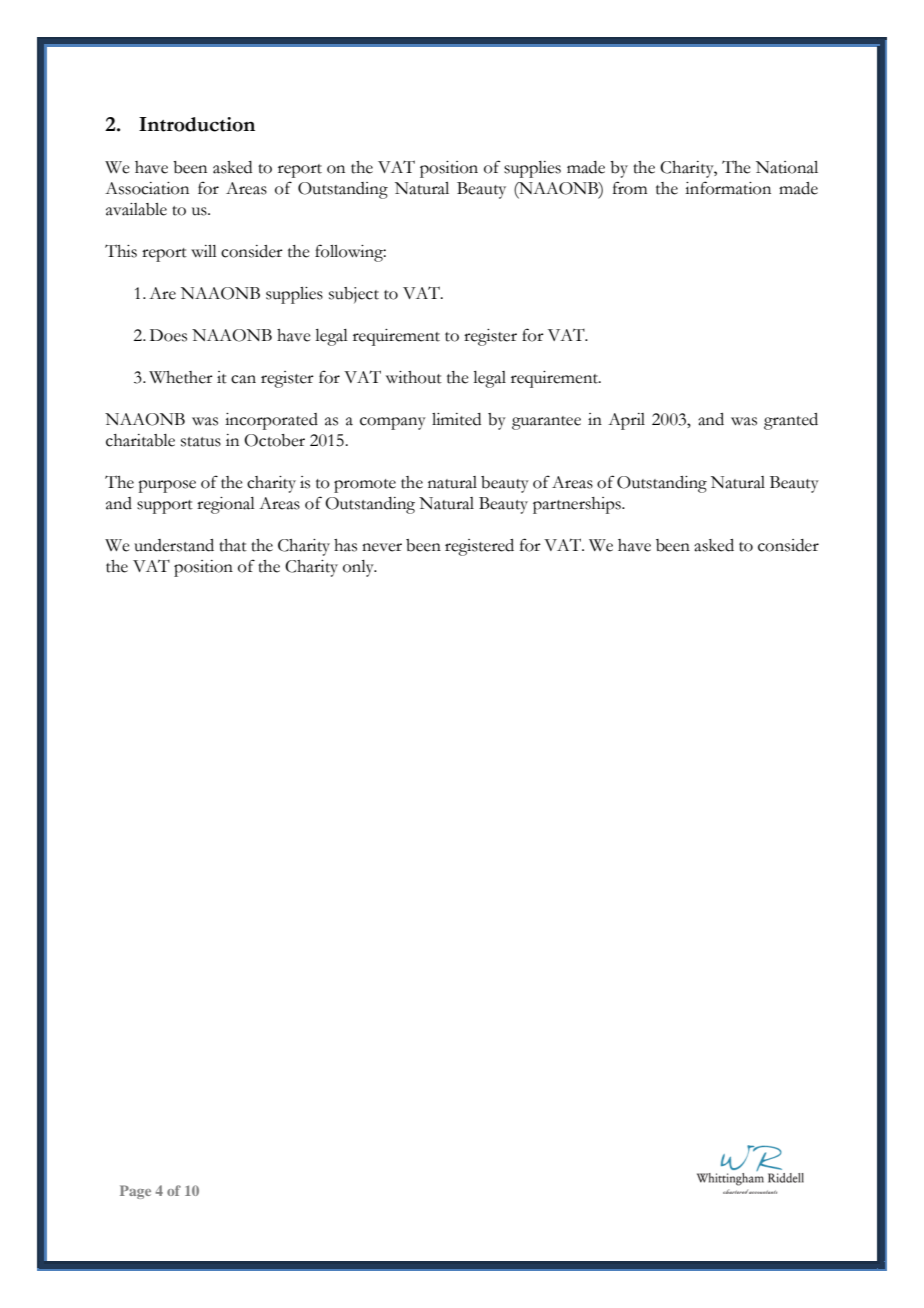  I want to click on Page, so click(135, 1192).
